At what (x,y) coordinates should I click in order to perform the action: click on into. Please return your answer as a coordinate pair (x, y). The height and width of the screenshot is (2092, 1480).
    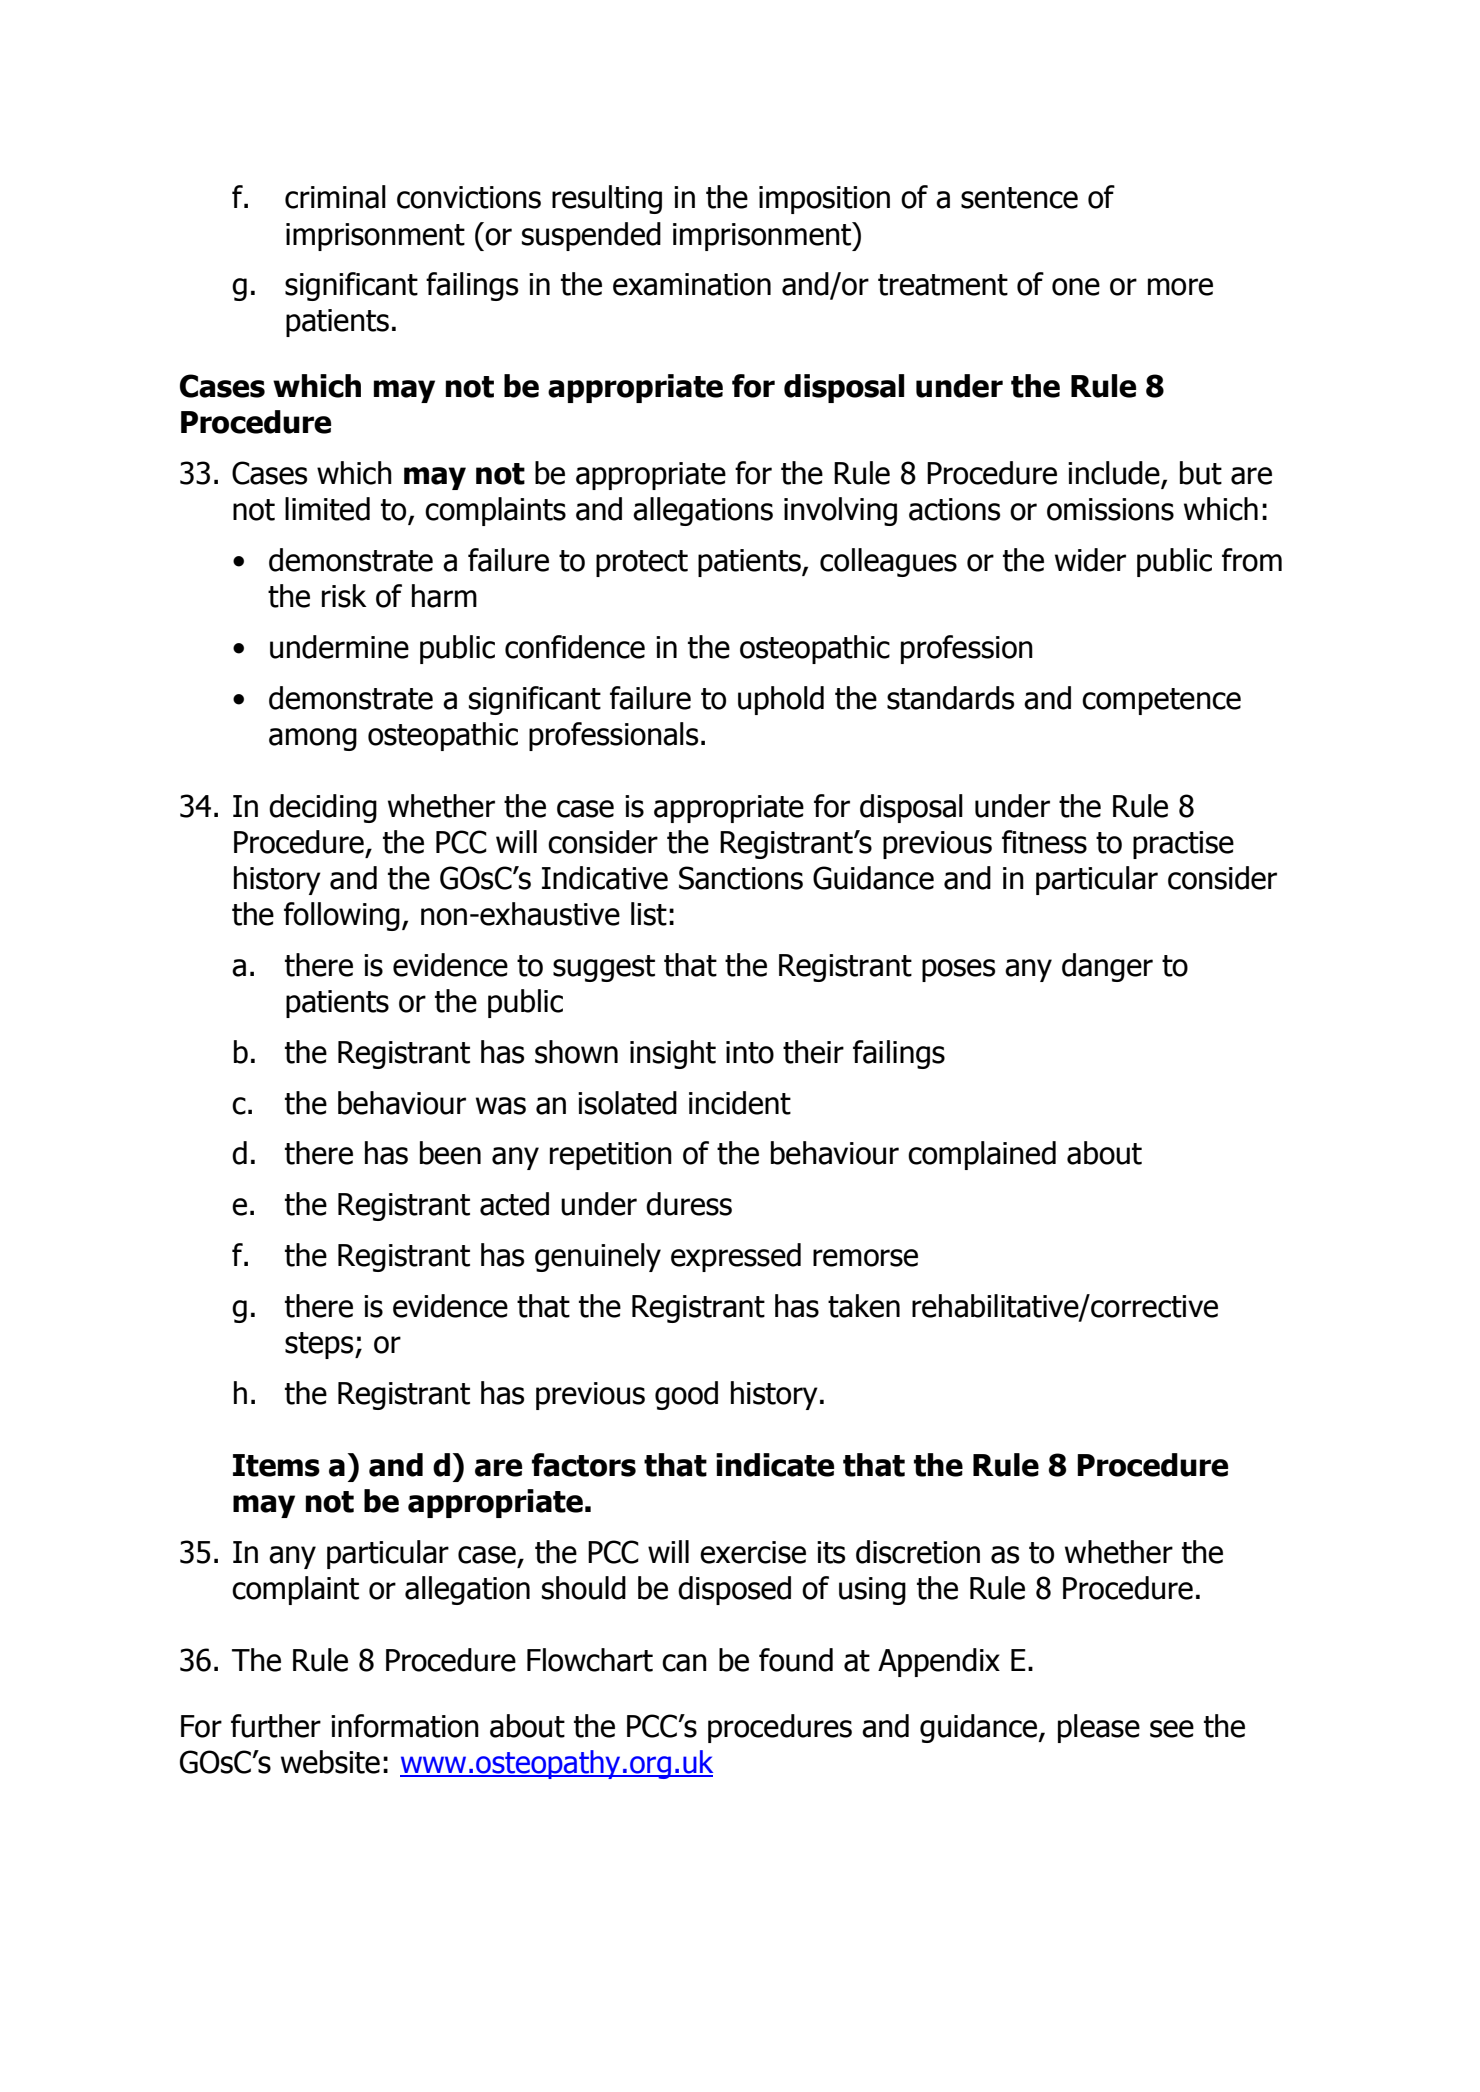
    Looking at the image, I should click on (750, 1052).
